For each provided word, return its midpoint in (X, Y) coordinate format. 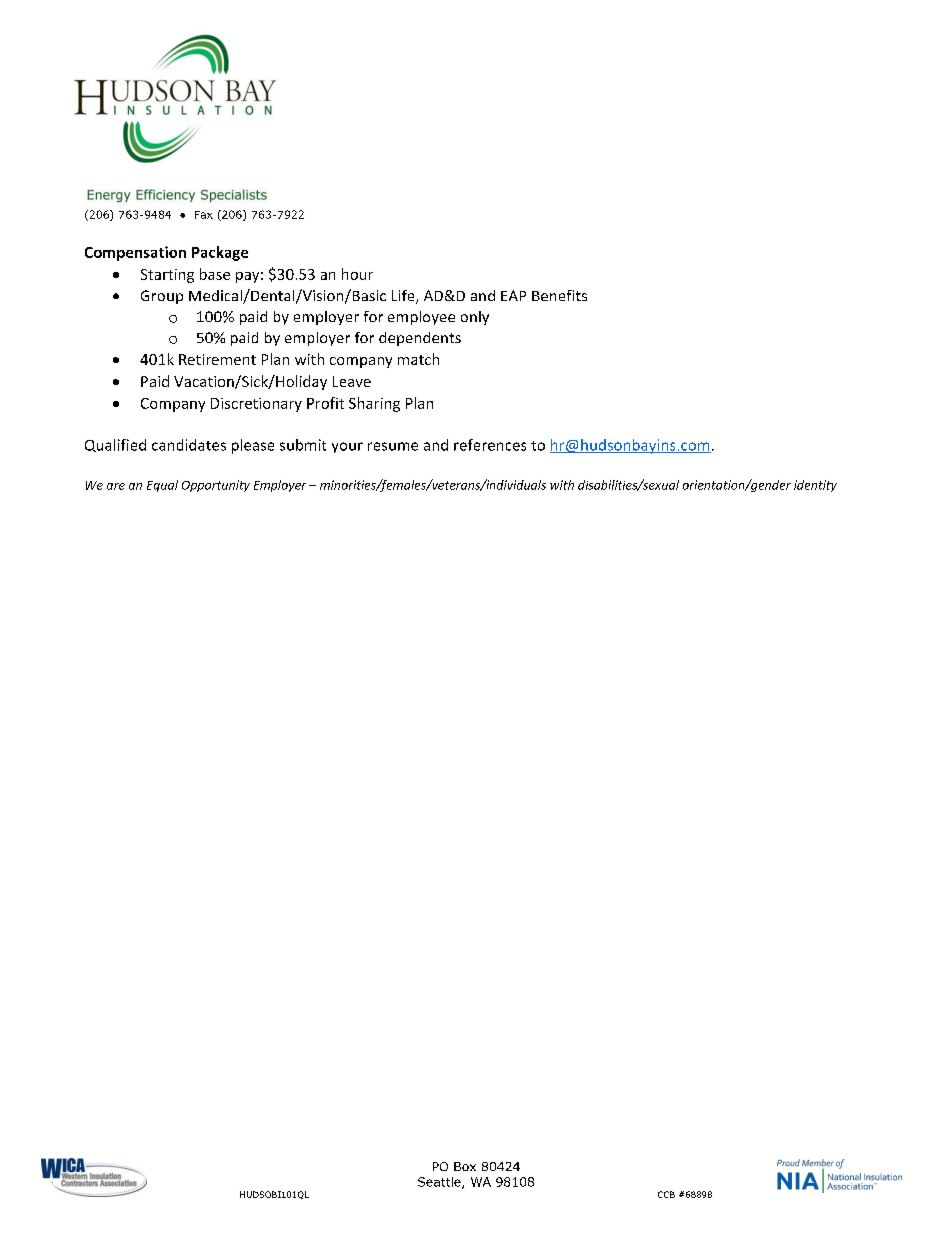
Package (220, 253)
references (490, 445)
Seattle (440, 1183)
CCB (666, 1194)
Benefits (559, 295)
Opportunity (216, 486)
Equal (162, 486)
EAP (513, 295)
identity (815, 486)
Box (465, 1166)
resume (393, 446)
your (347, 447)
